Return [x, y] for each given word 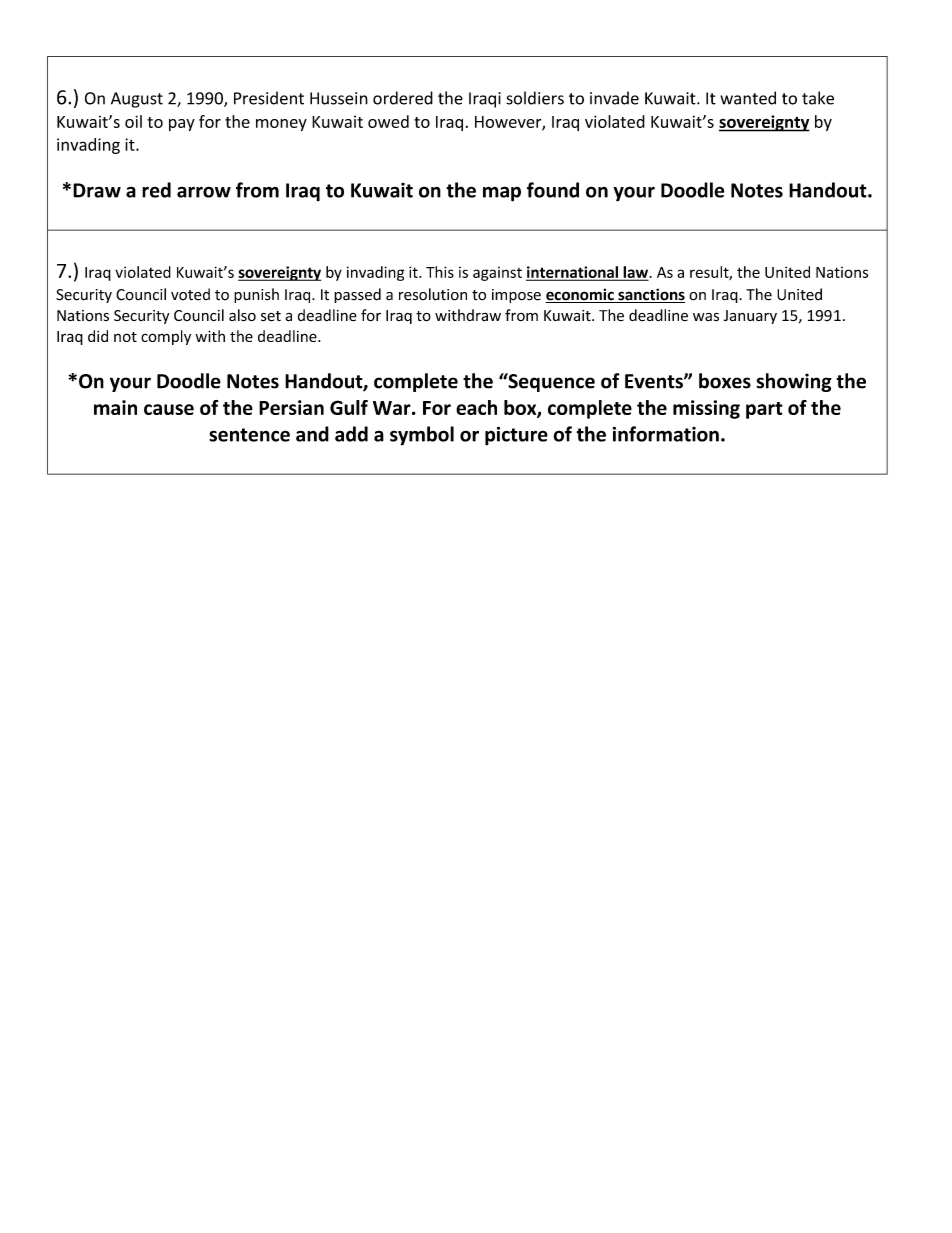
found [553, 190]
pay [182, 125]
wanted [748, 98]
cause [169, 409]
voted [190, 294]
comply [166, 337]
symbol [422, 436]
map [502, 194]
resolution [433, 294]
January [750, 317]
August [137, 100]
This [440, 272]
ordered [403, 98]
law [635, 273]
